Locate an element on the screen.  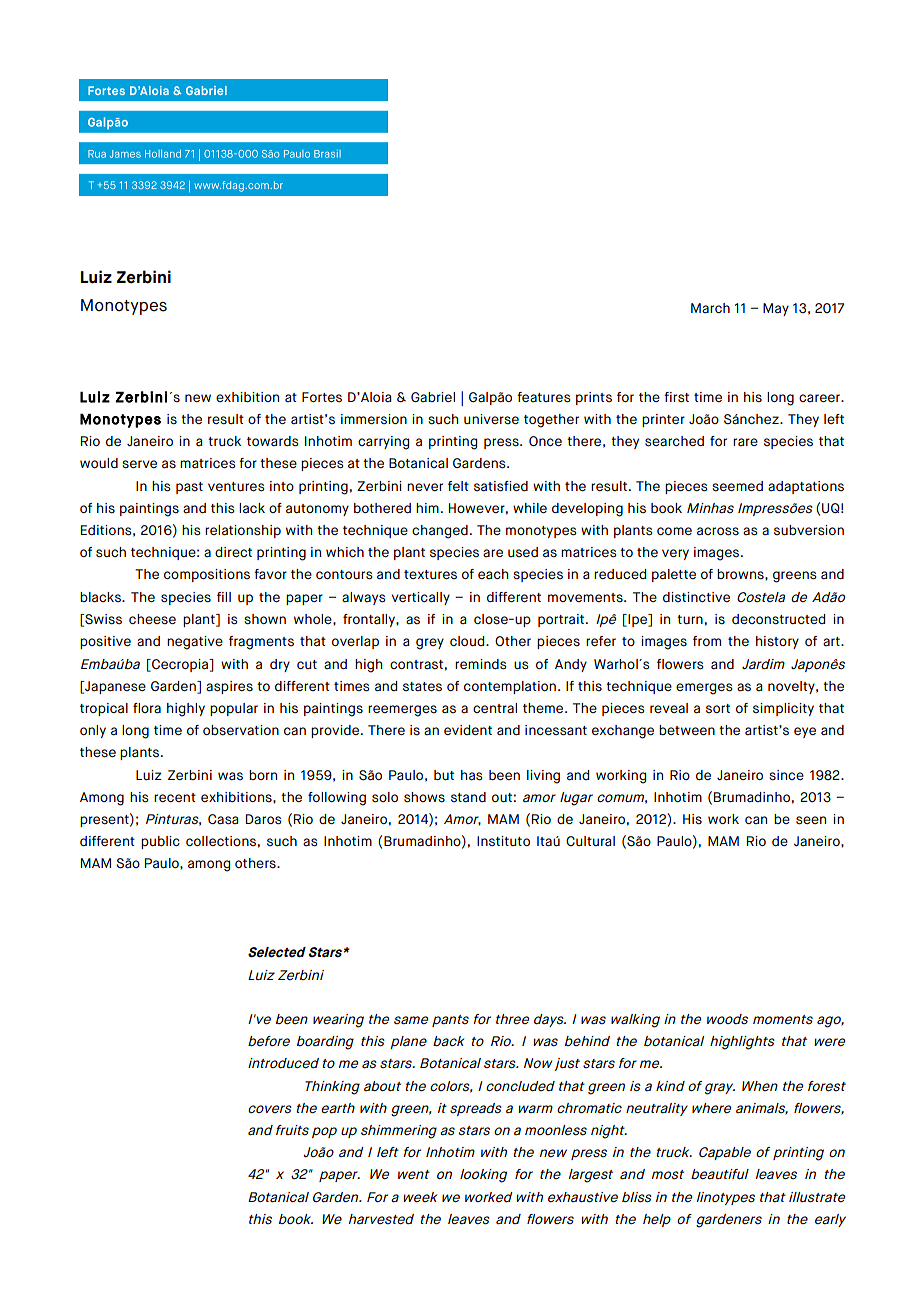
public is located at coordinates (160, 842).
